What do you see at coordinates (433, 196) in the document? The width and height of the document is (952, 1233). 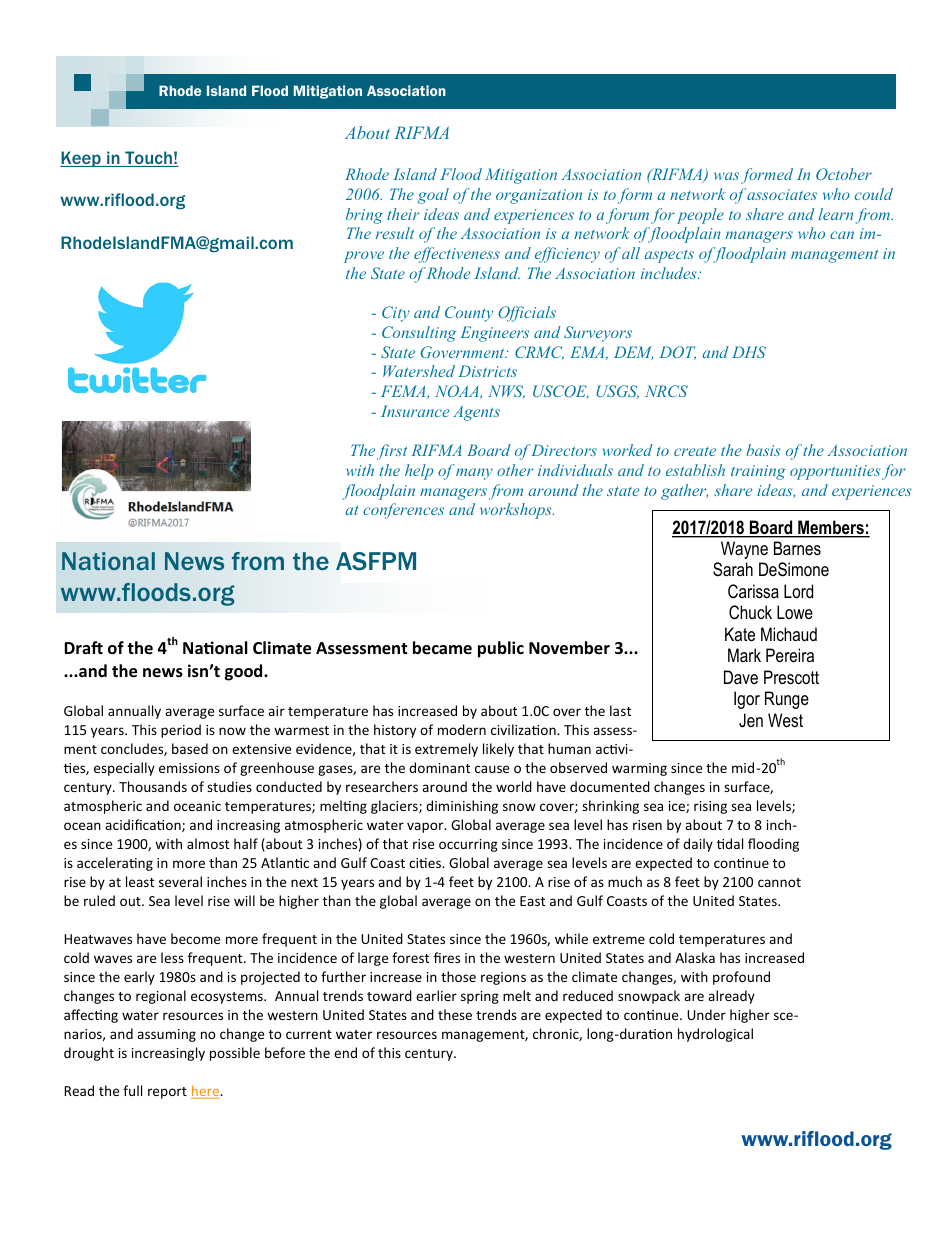 I see `goal` at bounding box center [433, 196].
